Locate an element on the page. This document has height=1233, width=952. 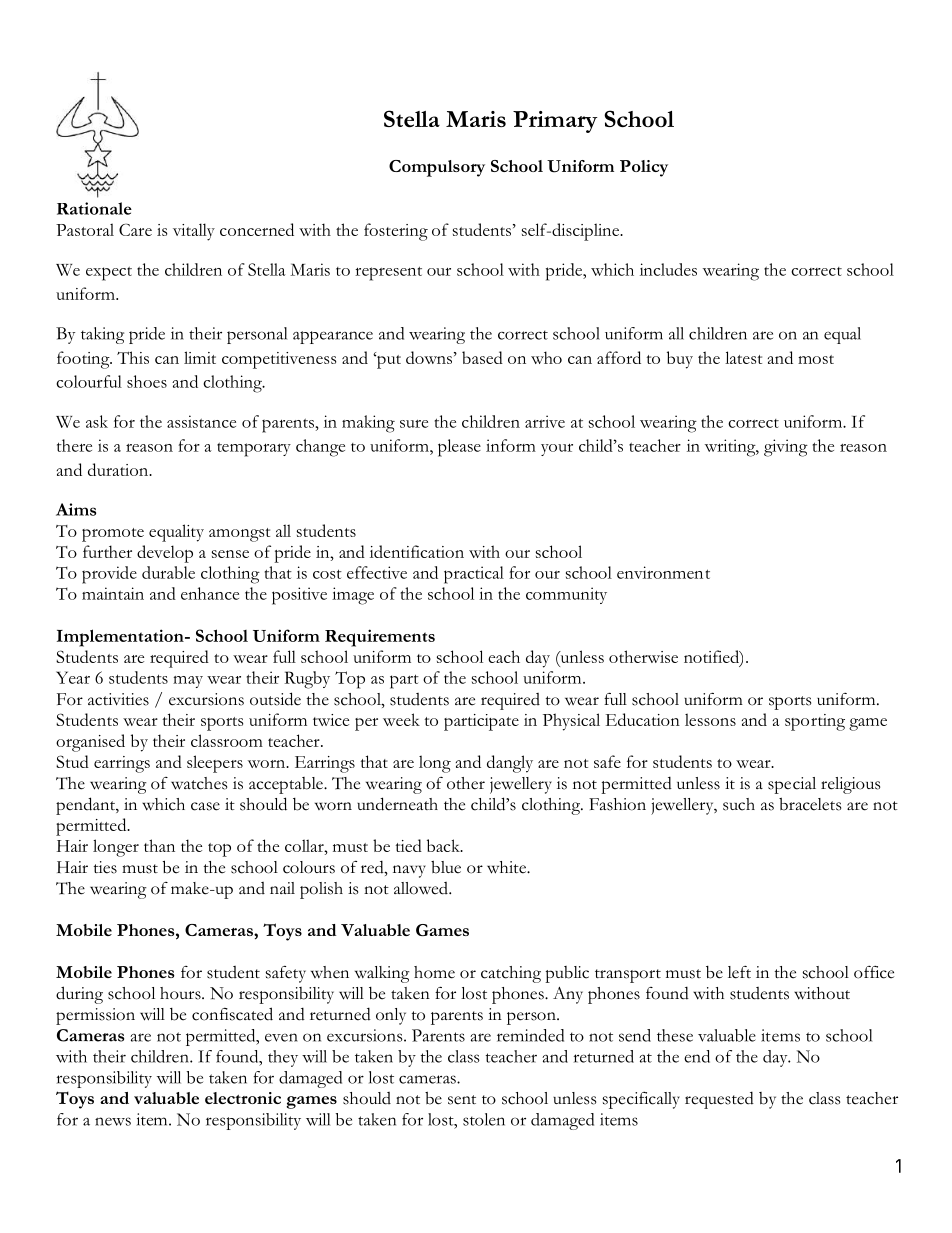
stolen is located at coordinates (484, 1119).
